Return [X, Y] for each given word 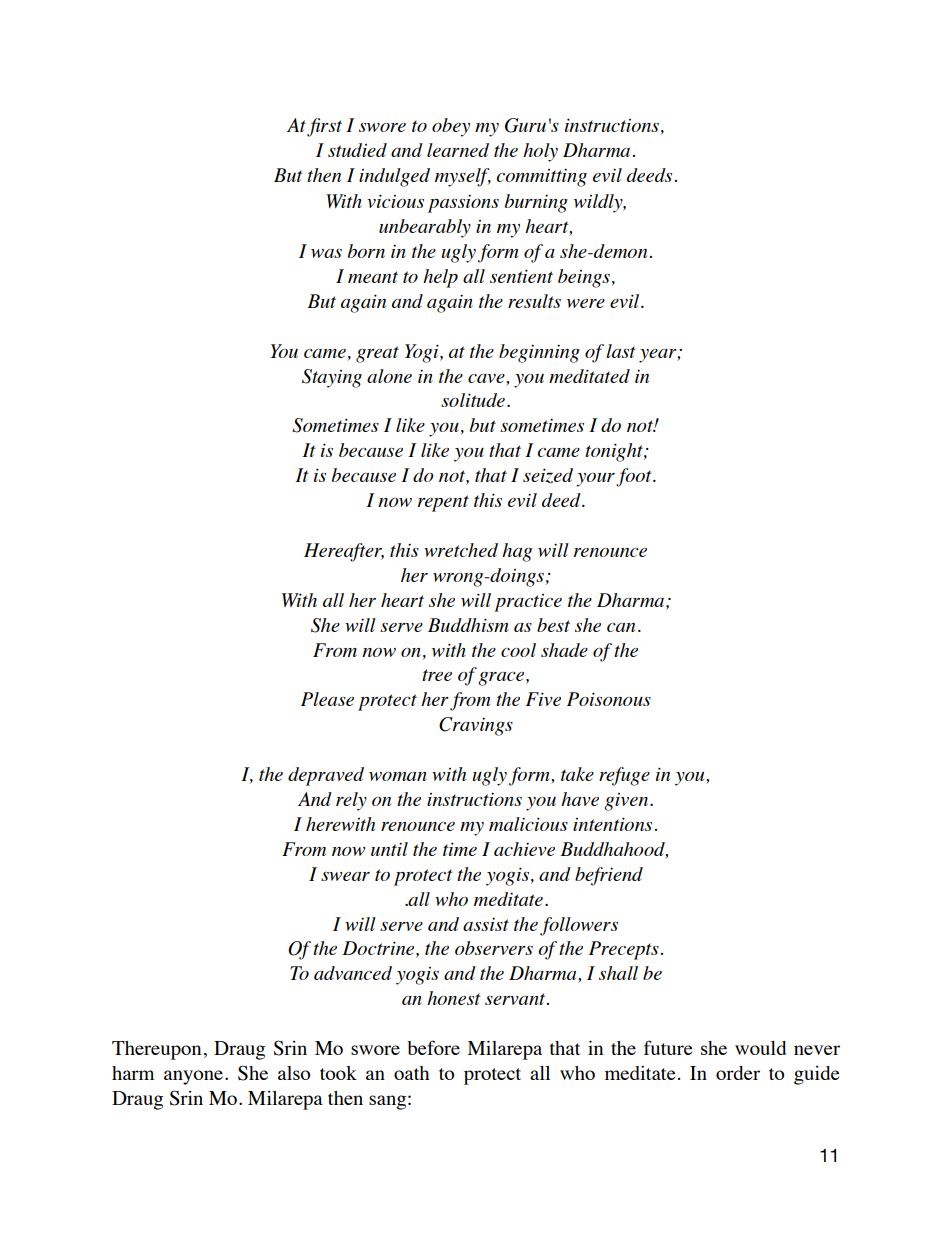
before [433, 1047]
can [621, 627]
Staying [332, 378]
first [324, 127]
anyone [193, 1077]
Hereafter [344, 552]
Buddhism [468, 625]
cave [486, 378]
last [620, 351]
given [627, 802]
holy [540, 152]
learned [458, 150]
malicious [528, 824]
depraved [326, 776]
